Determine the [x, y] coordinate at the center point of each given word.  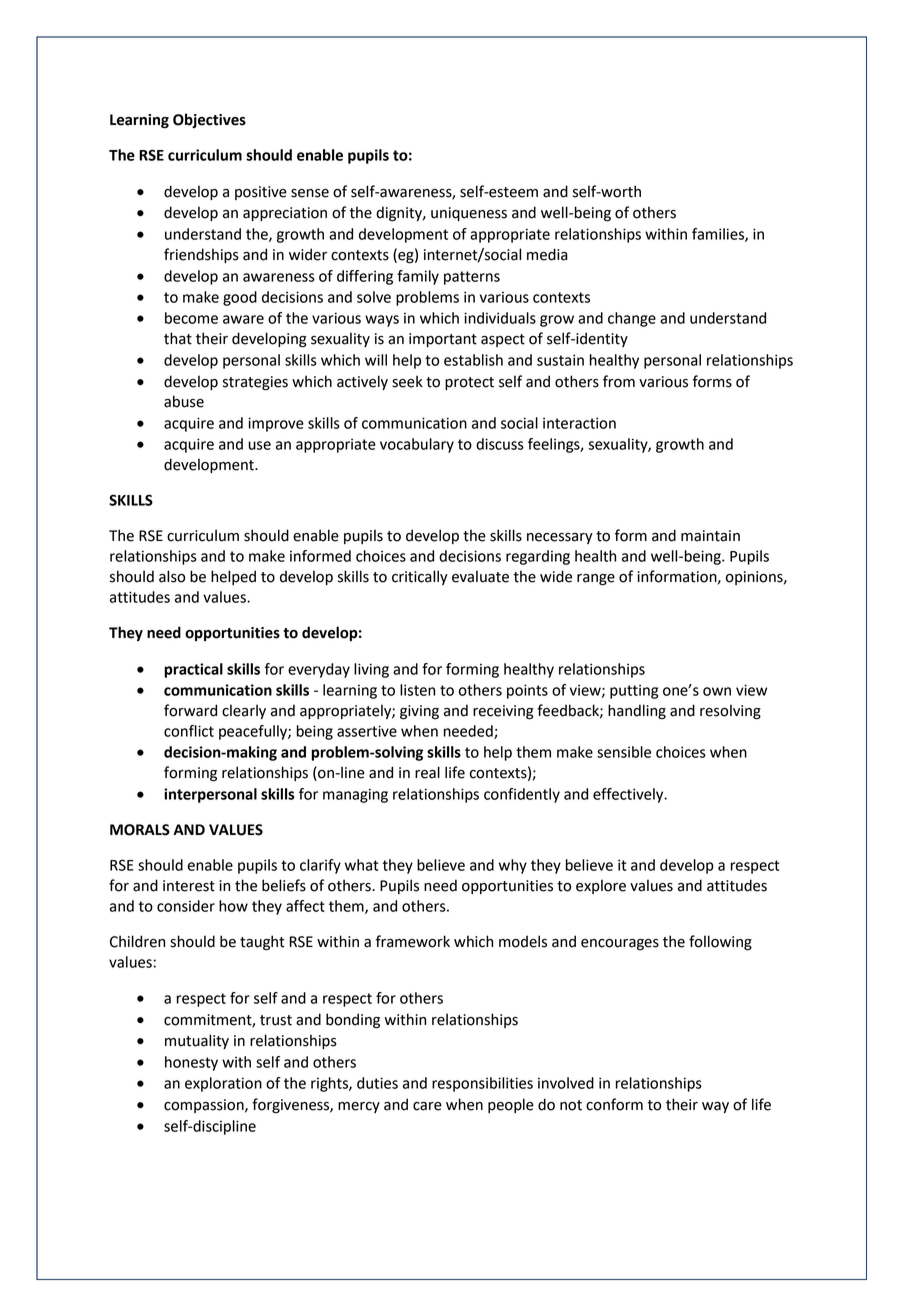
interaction [579, 423]
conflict [189, 731]
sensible [624, 752]
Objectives [209, 120]
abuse [184, 401]
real [427, 772]
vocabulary [417, 445]
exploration [223, 1084]
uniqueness [469, 214]
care [427, 1106]
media [547, 254]
